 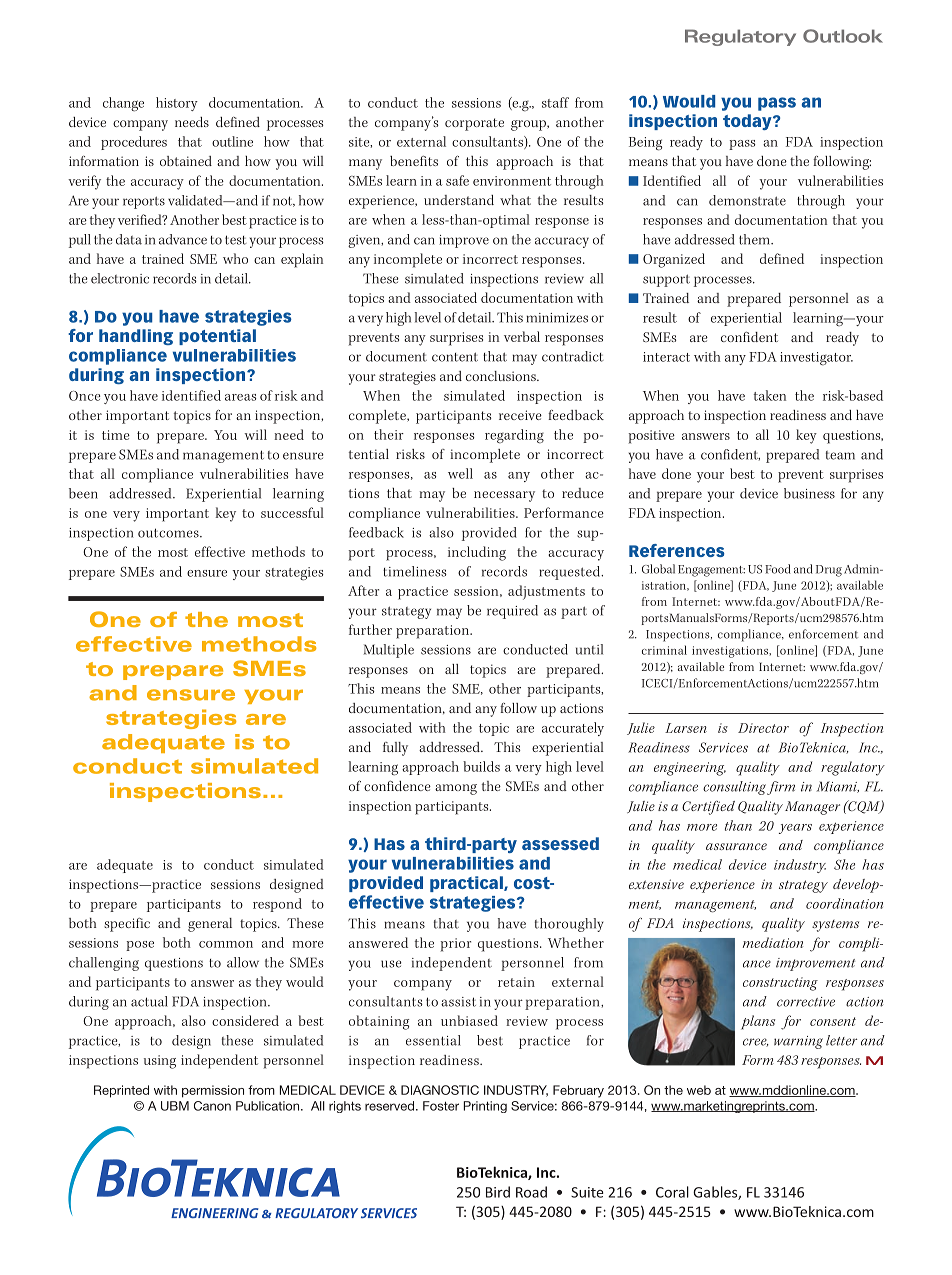 I want to click on consulting, so click(x=734, y=788).
